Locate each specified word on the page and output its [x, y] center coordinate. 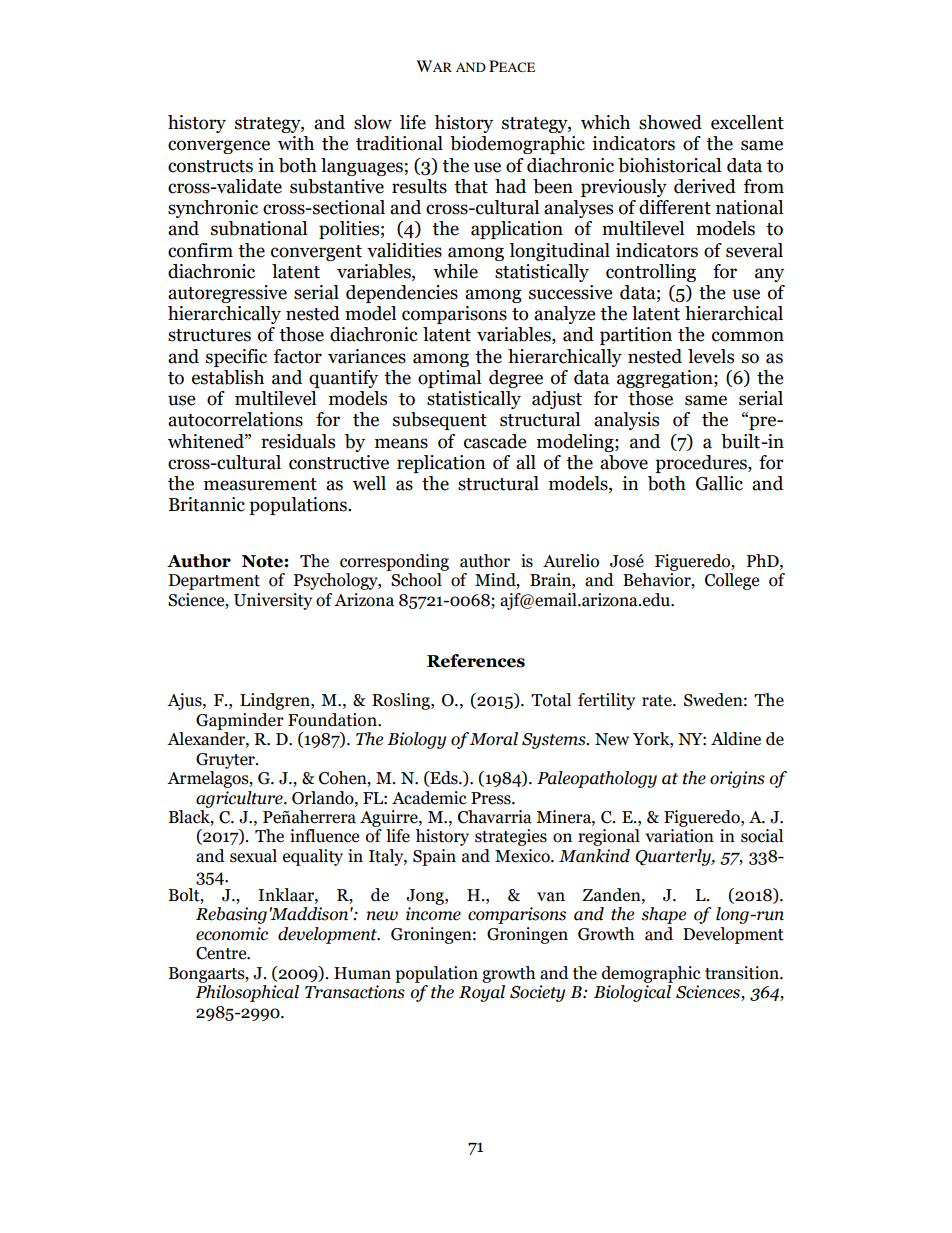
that [471, 186]
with [296, 143]
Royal [482, 993]
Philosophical [247, 993]
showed [670, 122]
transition [743, 973]
